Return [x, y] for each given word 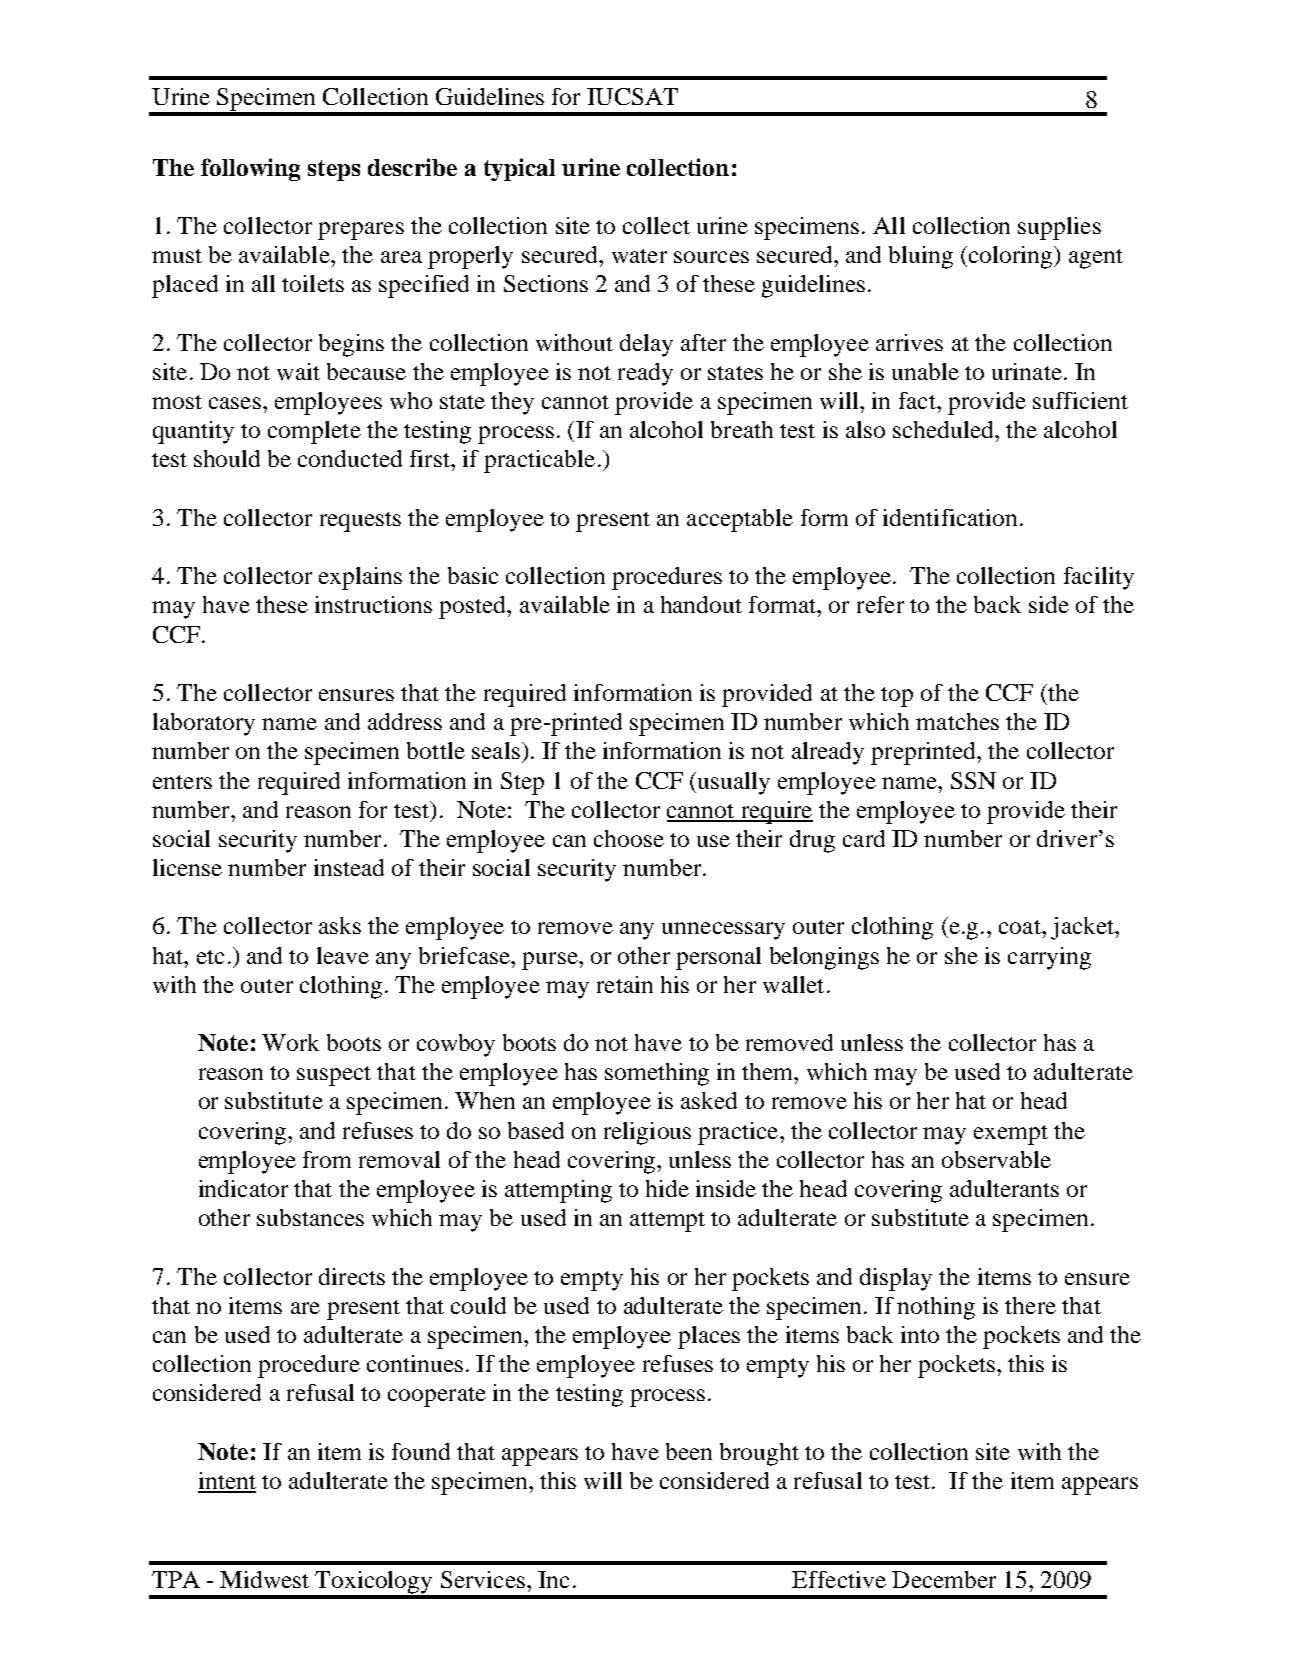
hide [667, 1188]
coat [1021, 927]
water [639, 256]
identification [950, 517]
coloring [1012, 257]
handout [701, 604]
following [250, 169]
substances [310, 1217]
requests [360, 522]
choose [629, 838]
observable [996, 1159]
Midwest [264, 1579]
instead [349, 867]
